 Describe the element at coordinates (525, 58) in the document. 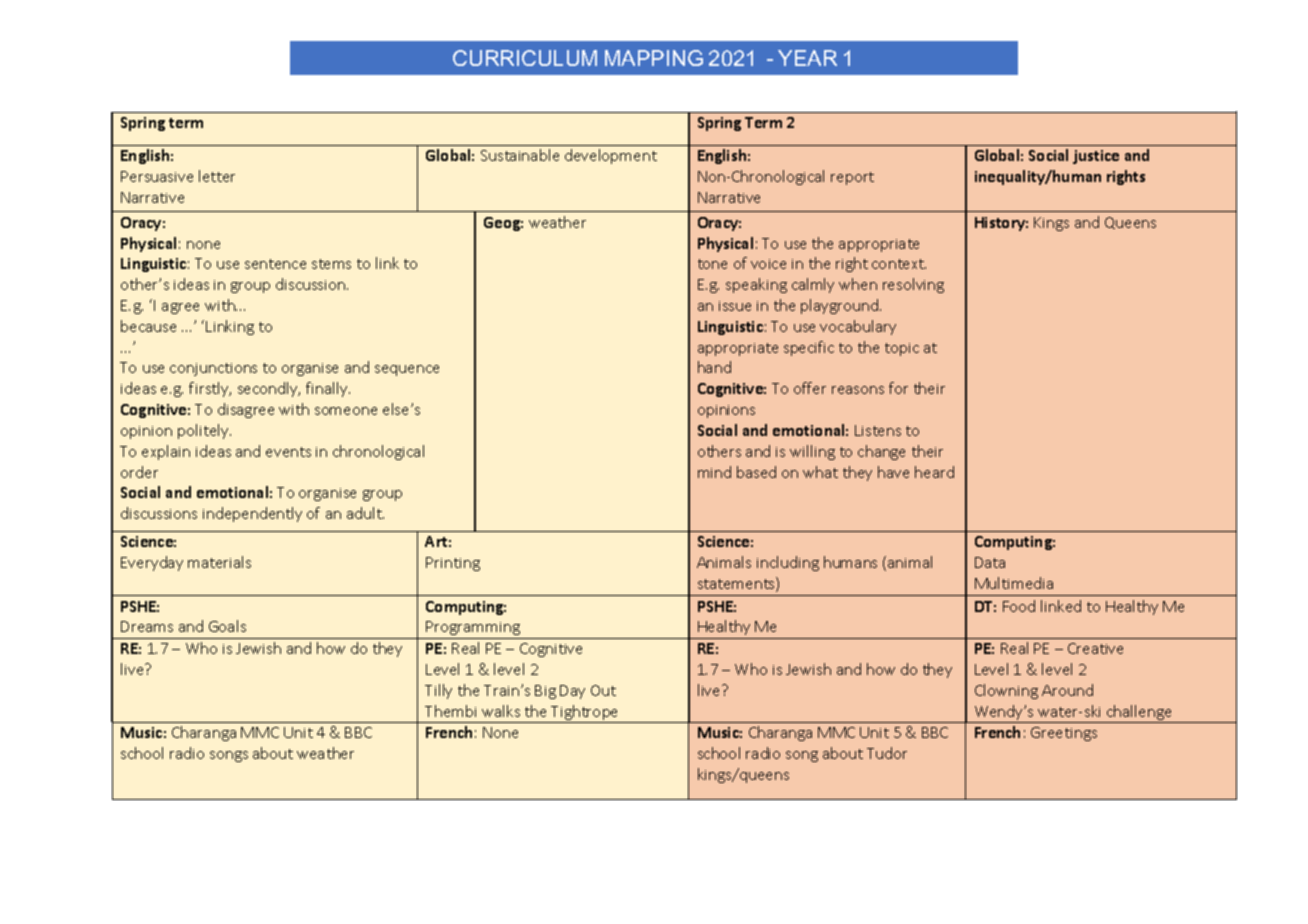

I see `CURRICULUM` at that location.
